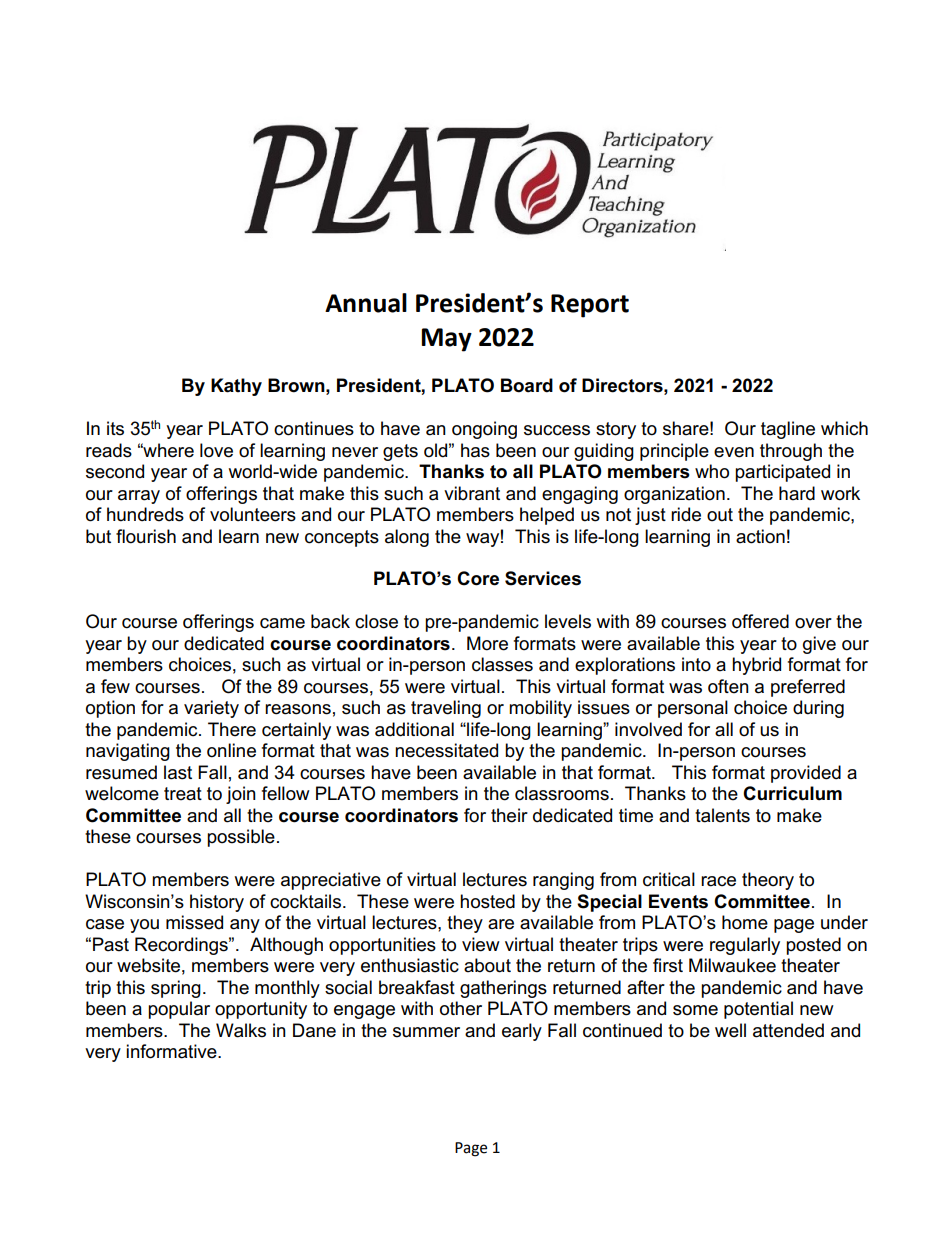 Image resolution: width=952 pixels, height=1233 pixels. Describe the element at coordinates (758, 1010) in the page. I see `potential` at that location.
